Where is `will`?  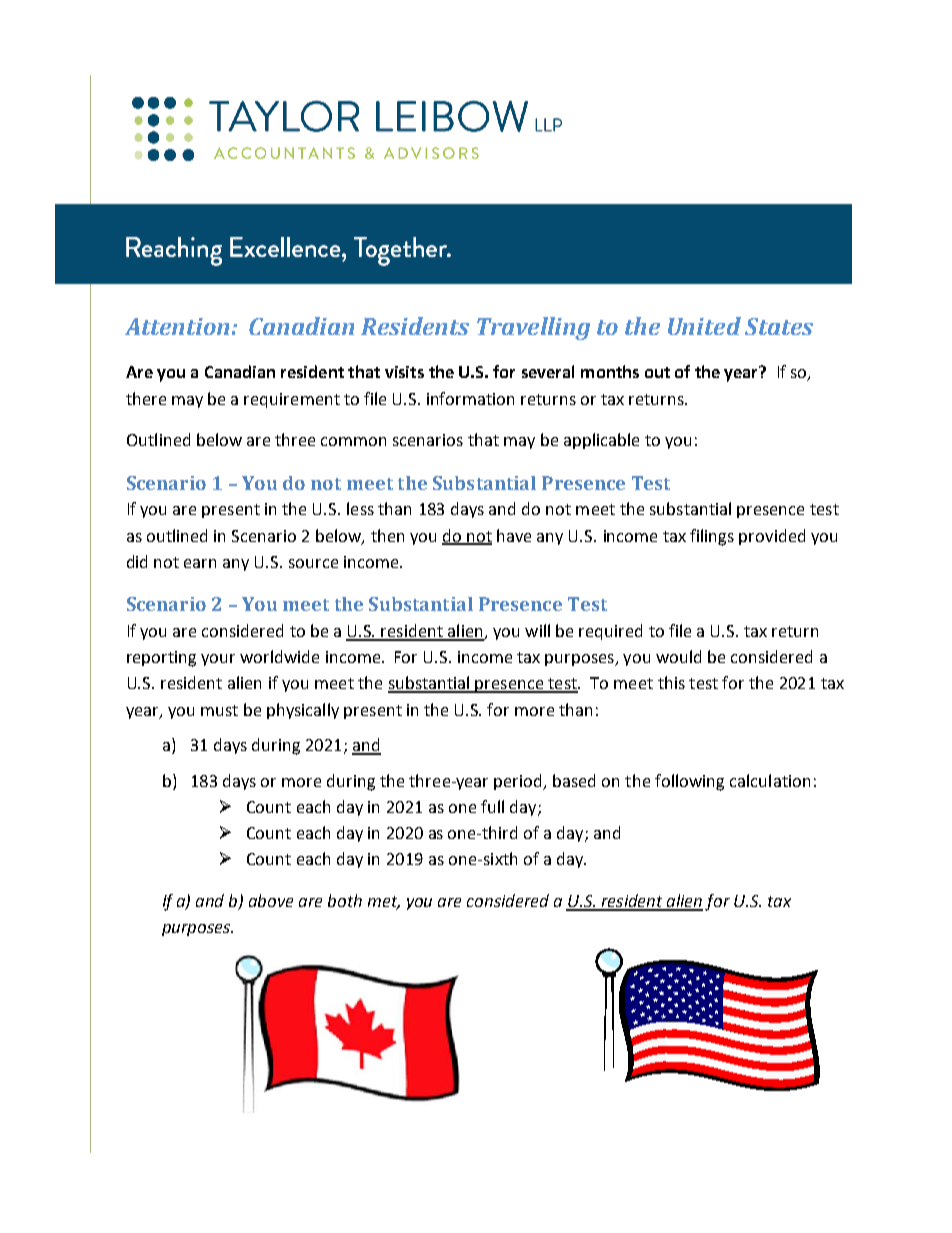 will is located at coordinates (537, 630).
